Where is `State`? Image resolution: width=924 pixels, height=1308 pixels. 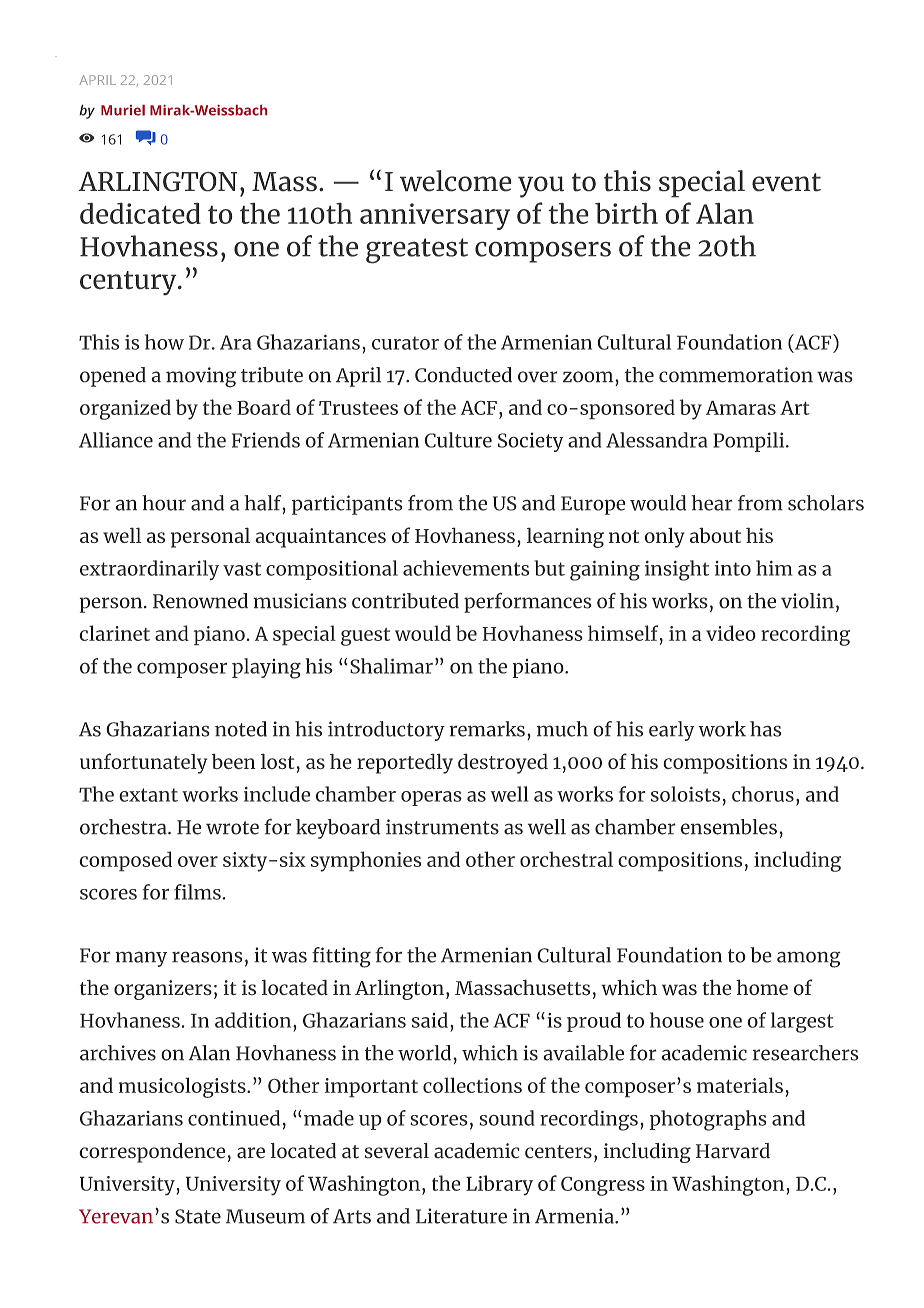
State is located at coordinates (198, 1216).
